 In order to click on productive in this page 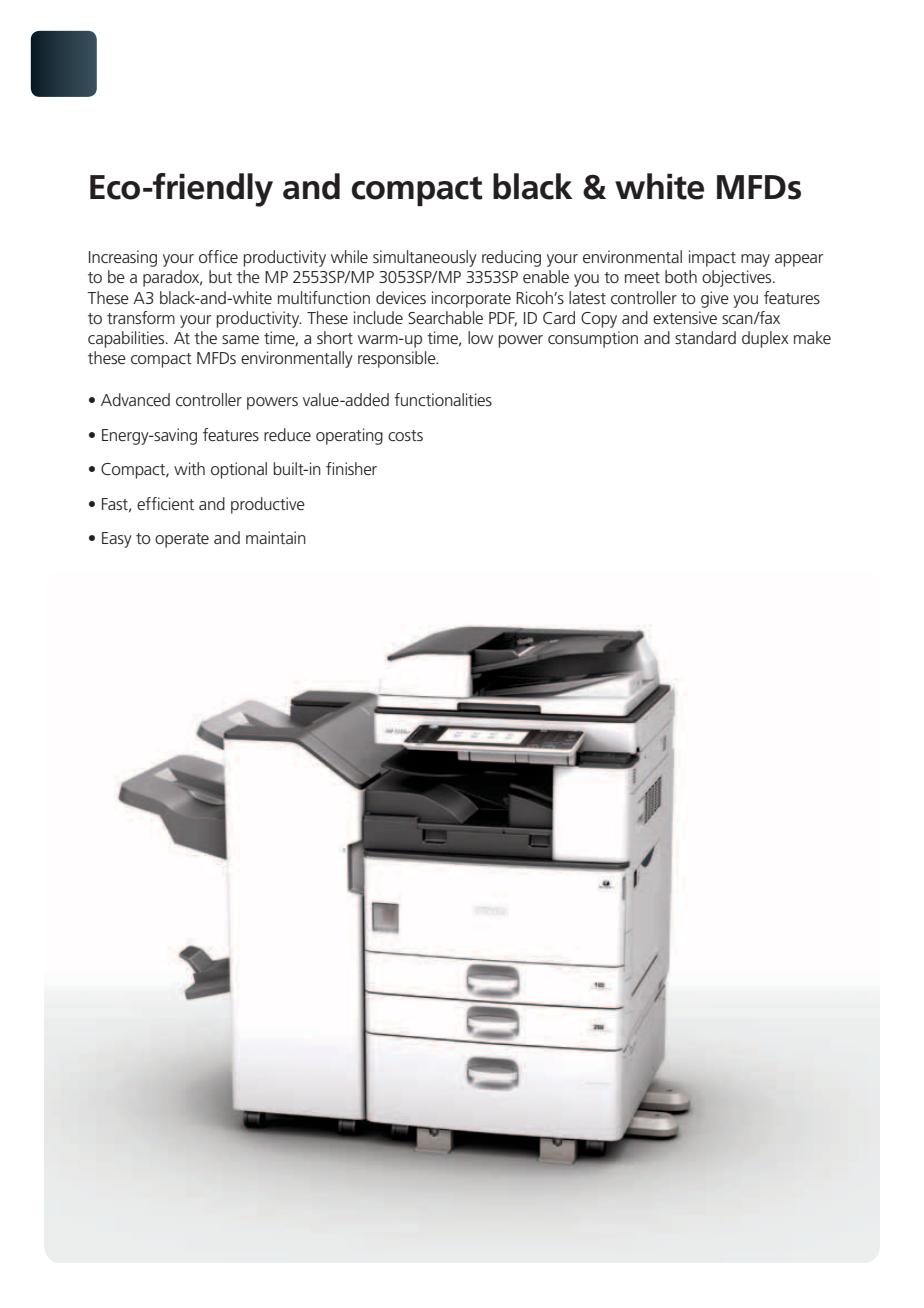, I will do `click(268, 505)`.
